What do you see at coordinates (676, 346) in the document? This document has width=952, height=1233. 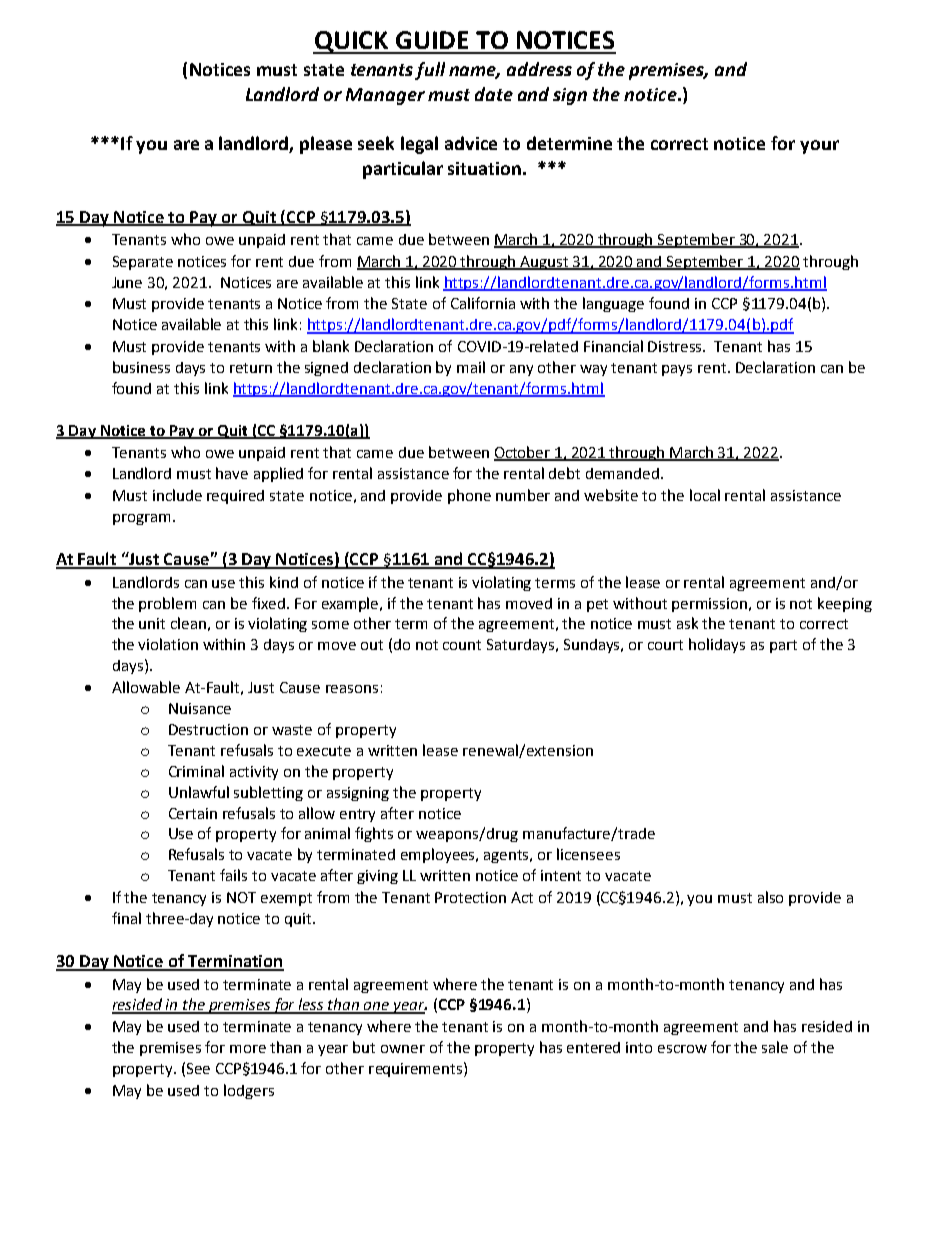 I see `Distress` at bounding box center [676, 346].
